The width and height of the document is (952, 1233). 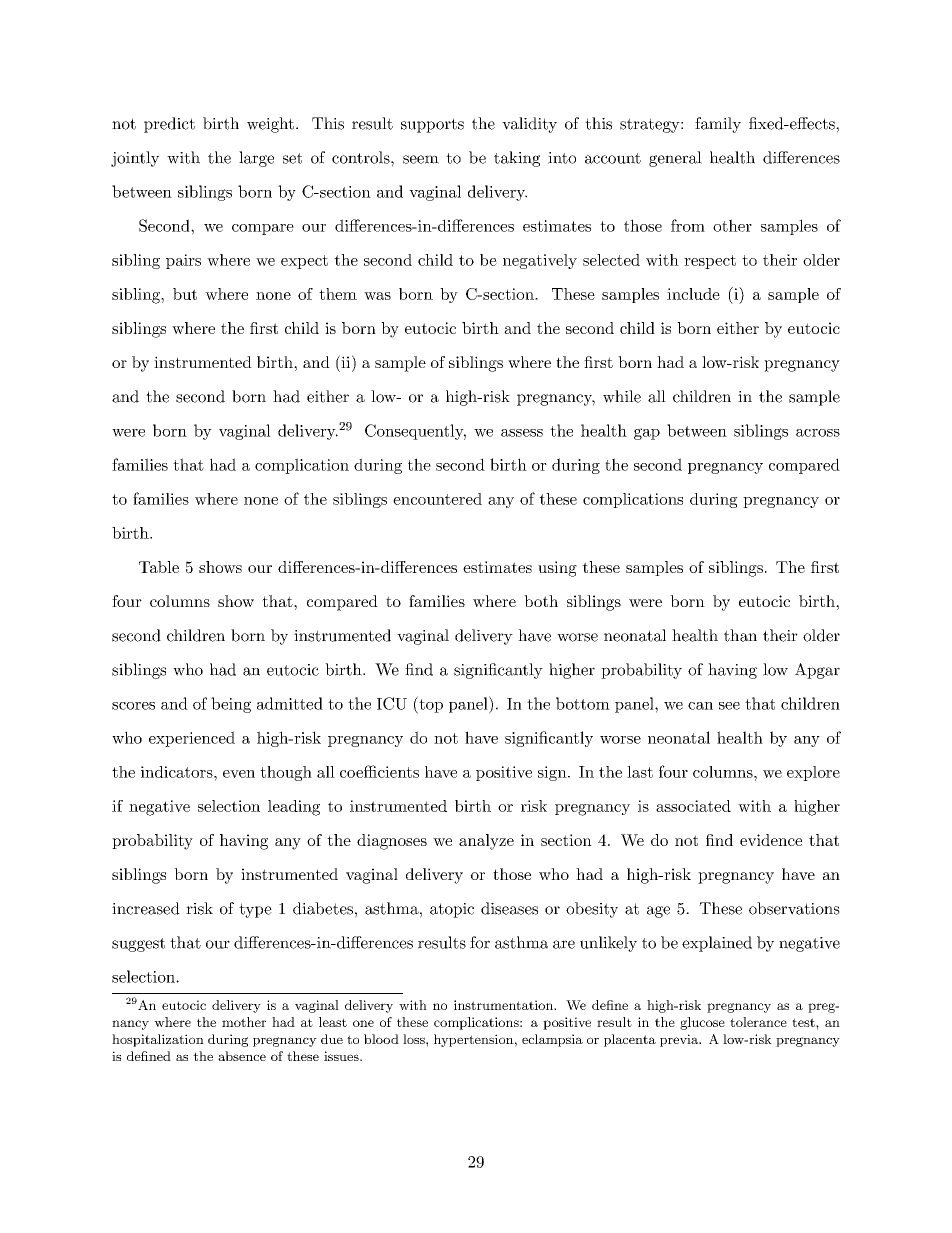 What do you see at coordinates (813, 773) in the document?
I see `explore` at bounding box center [813, 773].
